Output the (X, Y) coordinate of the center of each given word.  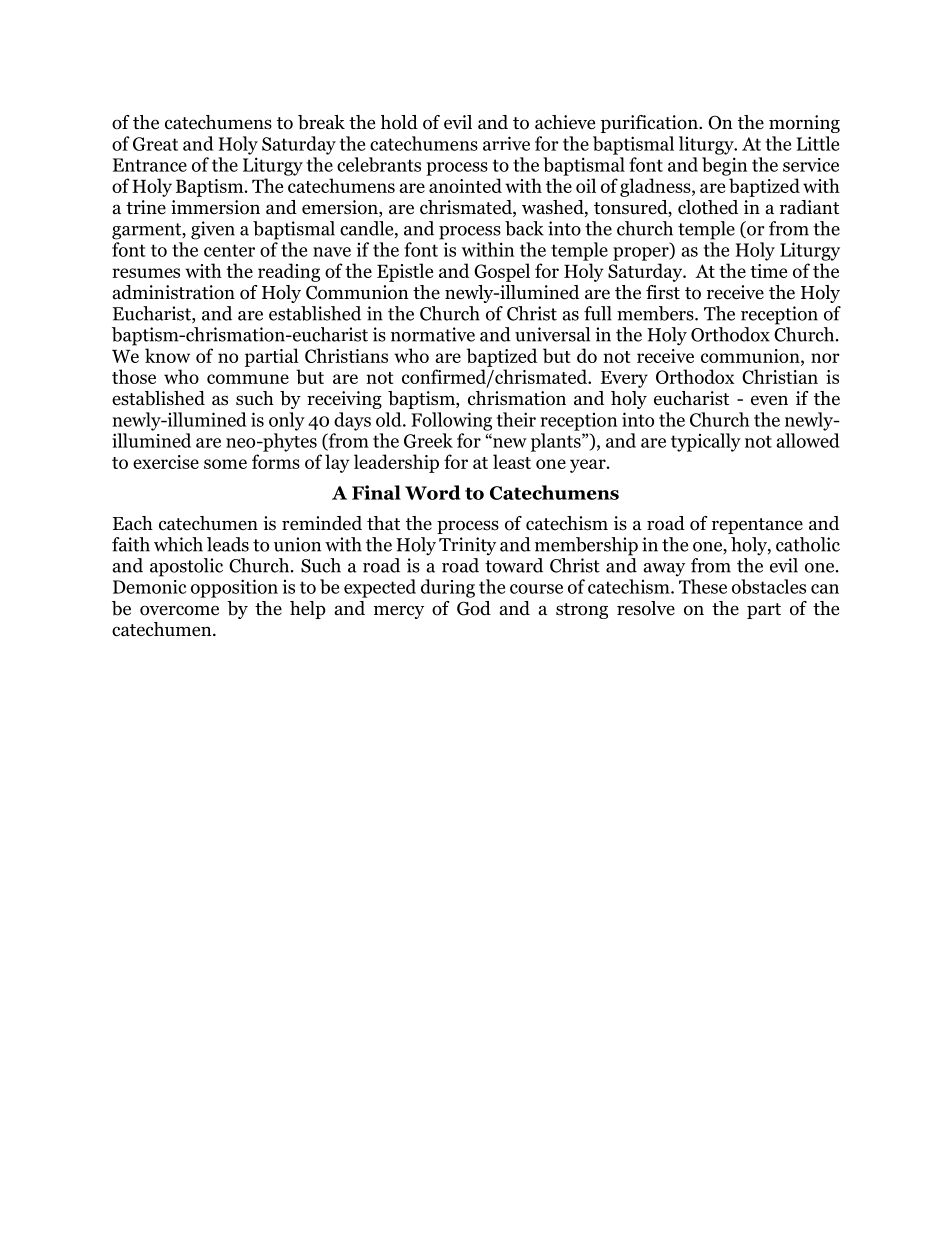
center (229, 250)
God (474, 608)
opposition (234, 588)
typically (706, 442)
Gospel (502, 272)
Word (433, 492)
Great (155, 144)
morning (804, 124)
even (769, 400)
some (225, 464)
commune (248, 379)
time (768, 271)
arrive (506, 143)
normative (433, 334)
